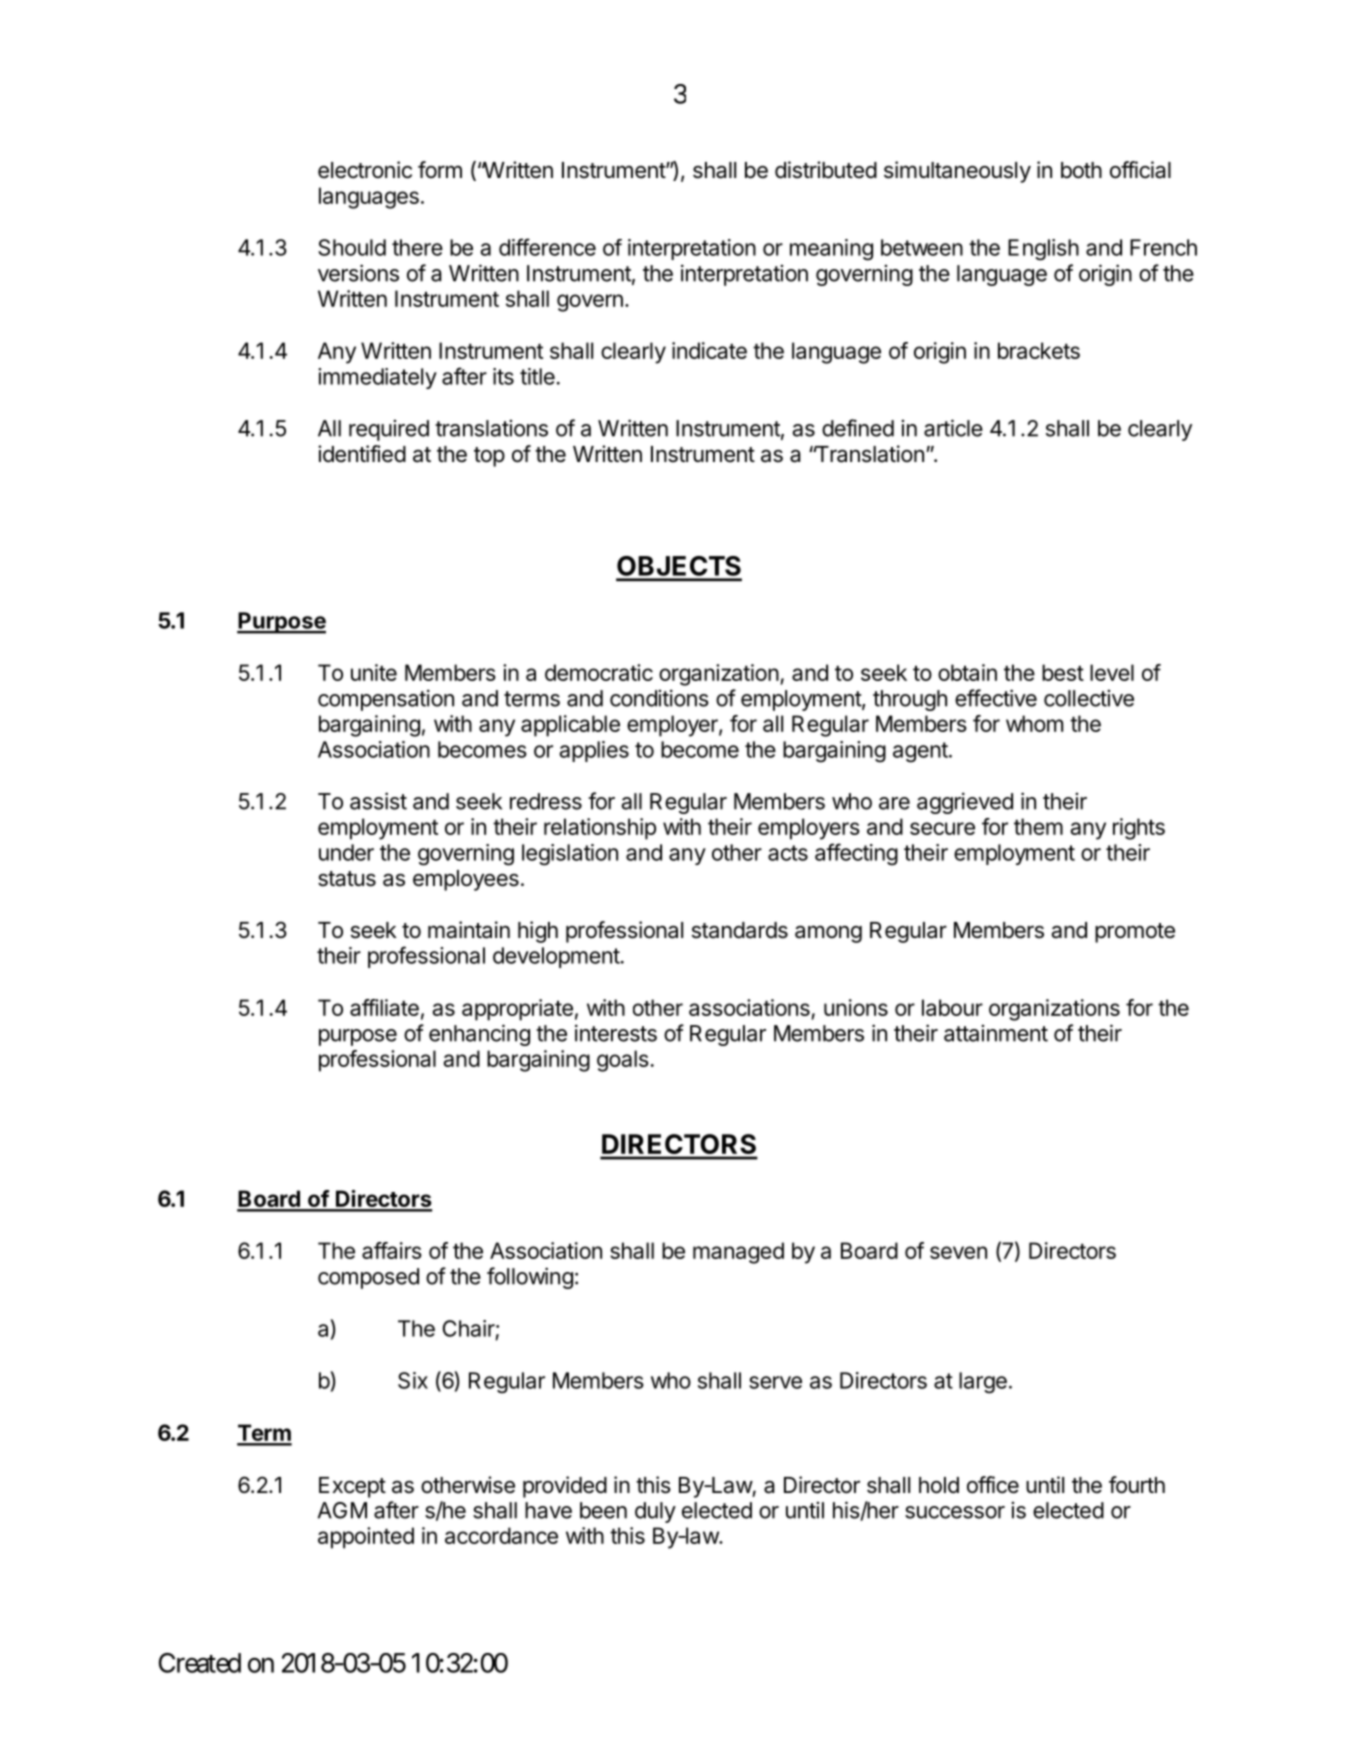 The image size is (1358, 1757). Describe the element at coordinates (996, 1033) in the page. I see `attainment` at that location.
